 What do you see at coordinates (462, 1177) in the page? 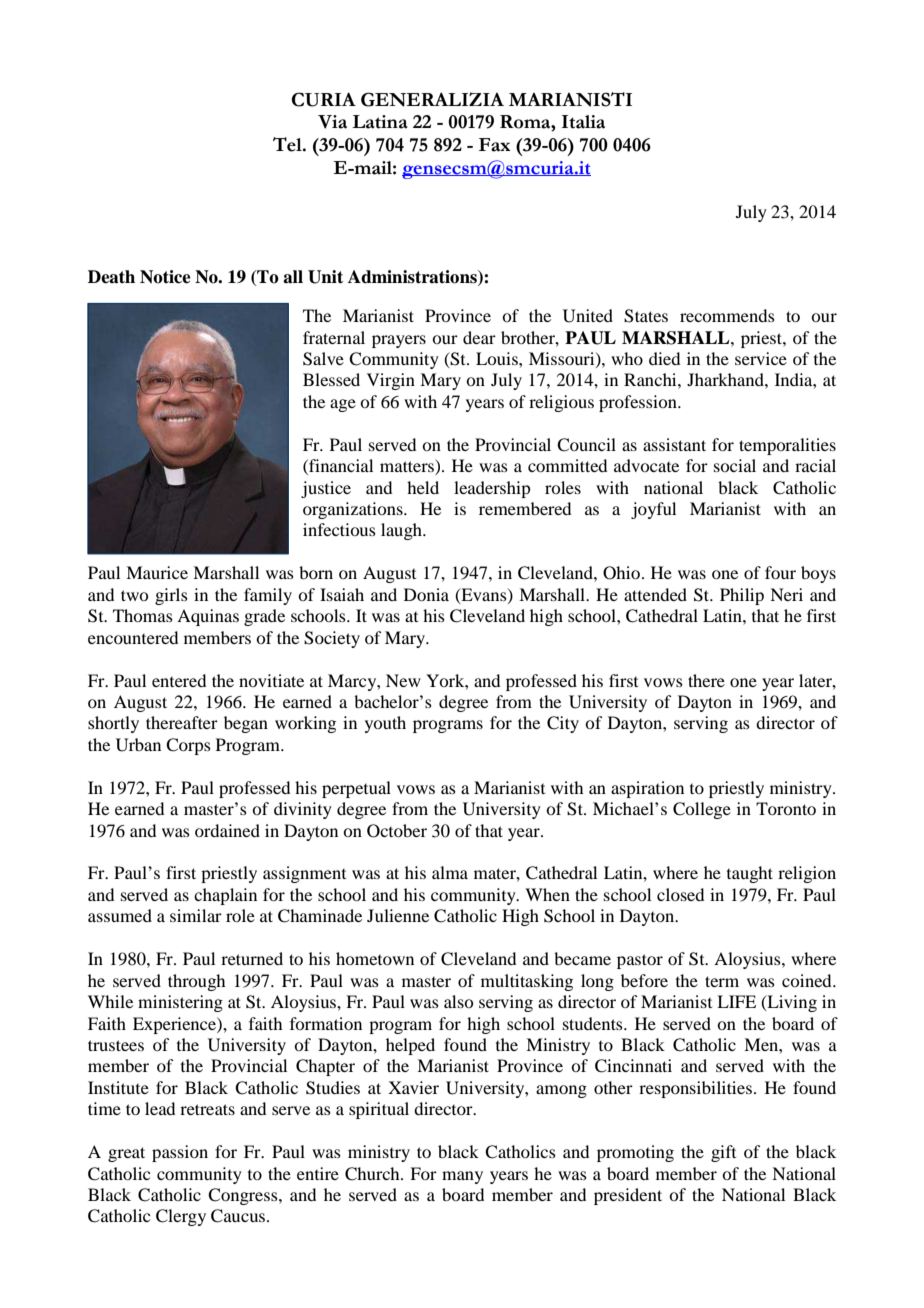
I see `many` at bounding box center [462, 1177].
